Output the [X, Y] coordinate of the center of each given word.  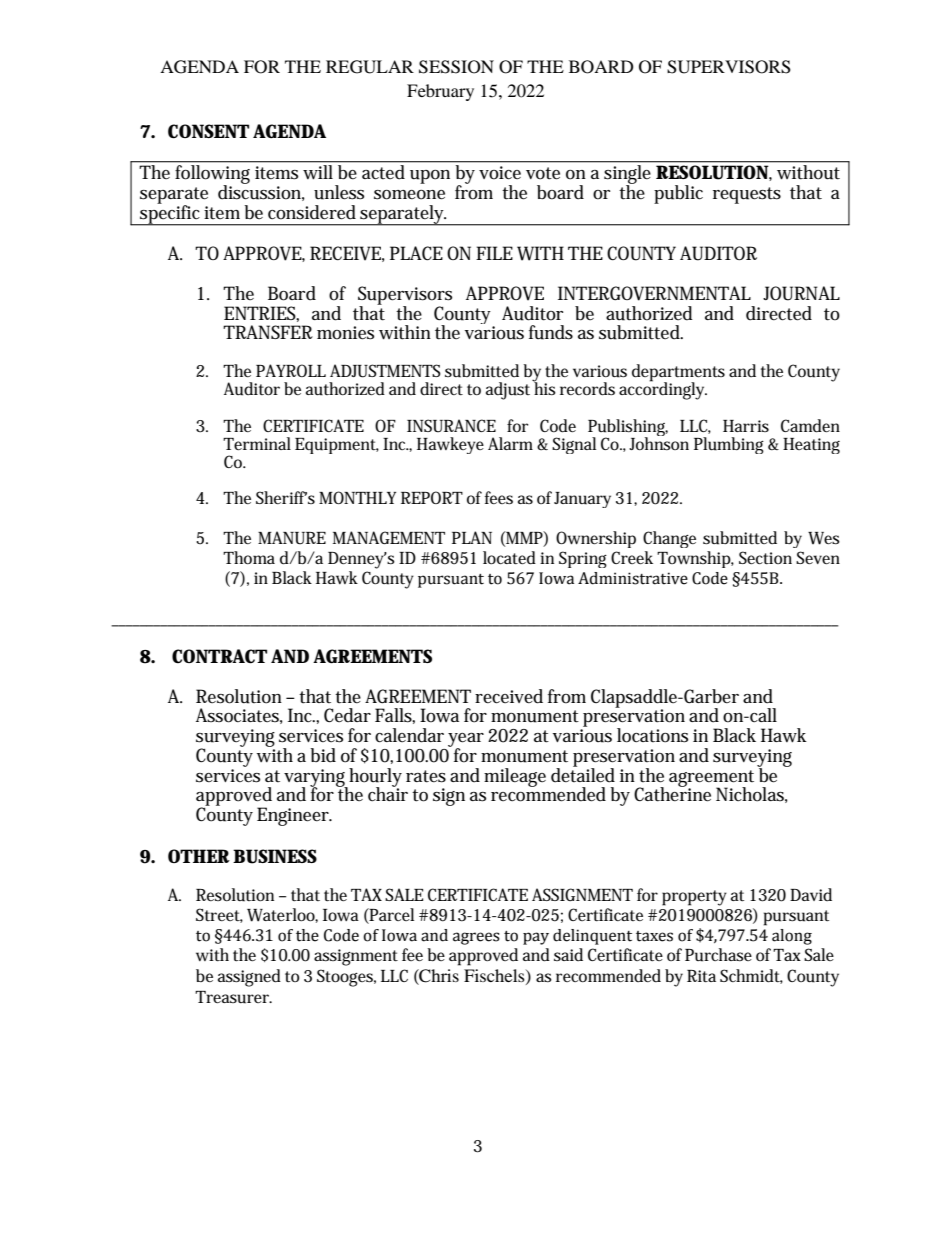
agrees [476, 938]
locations [652, 735]
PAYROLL [291, 370]
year [466, 741]
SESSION [456, 67]
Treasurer [233, 997]
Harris [746, 426]
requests [747, 195]
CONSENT [208, 131]
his [544, 388]
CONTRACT [219, 656]
